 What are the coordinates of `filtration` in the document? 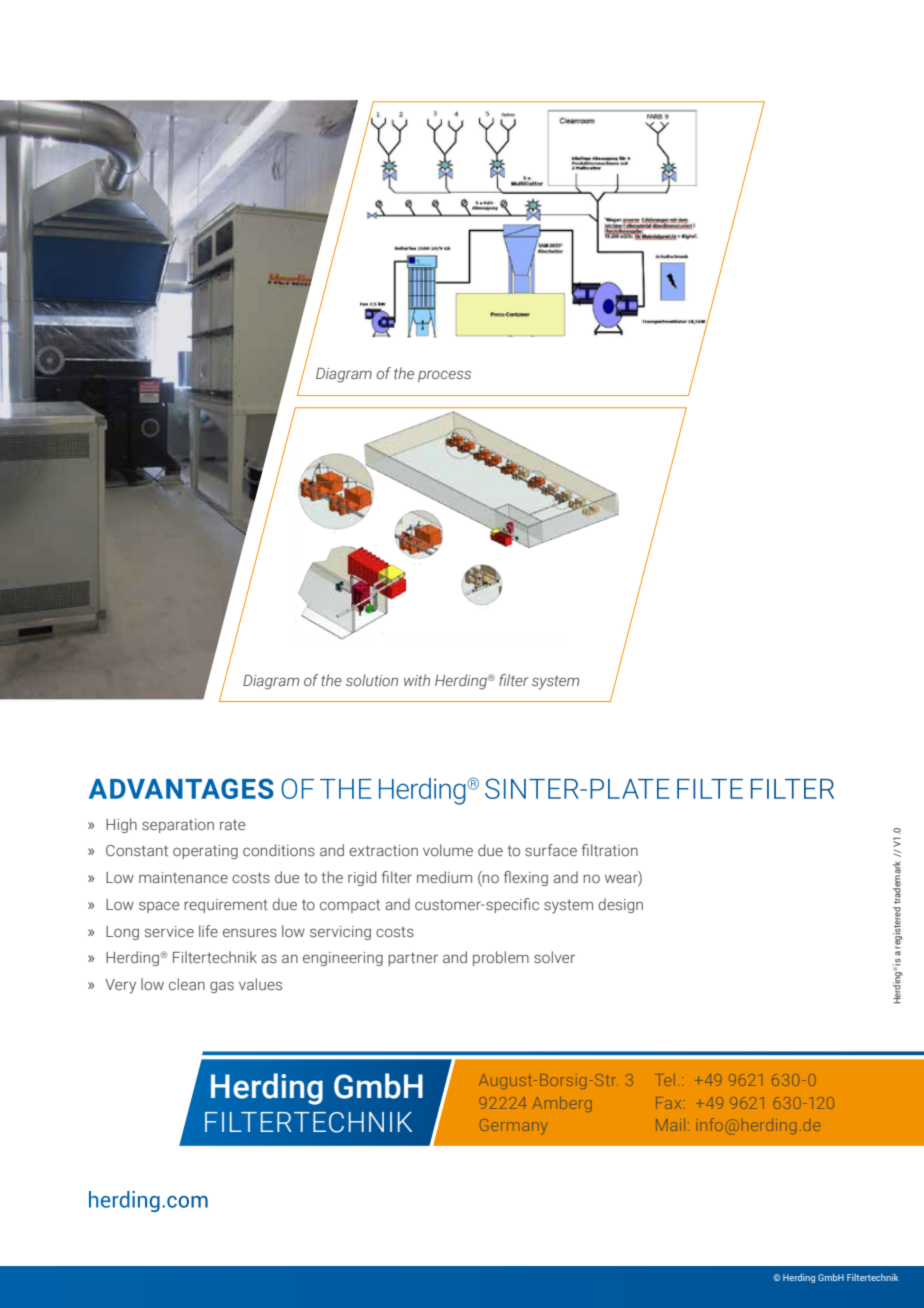 It's located at (610, 850).
